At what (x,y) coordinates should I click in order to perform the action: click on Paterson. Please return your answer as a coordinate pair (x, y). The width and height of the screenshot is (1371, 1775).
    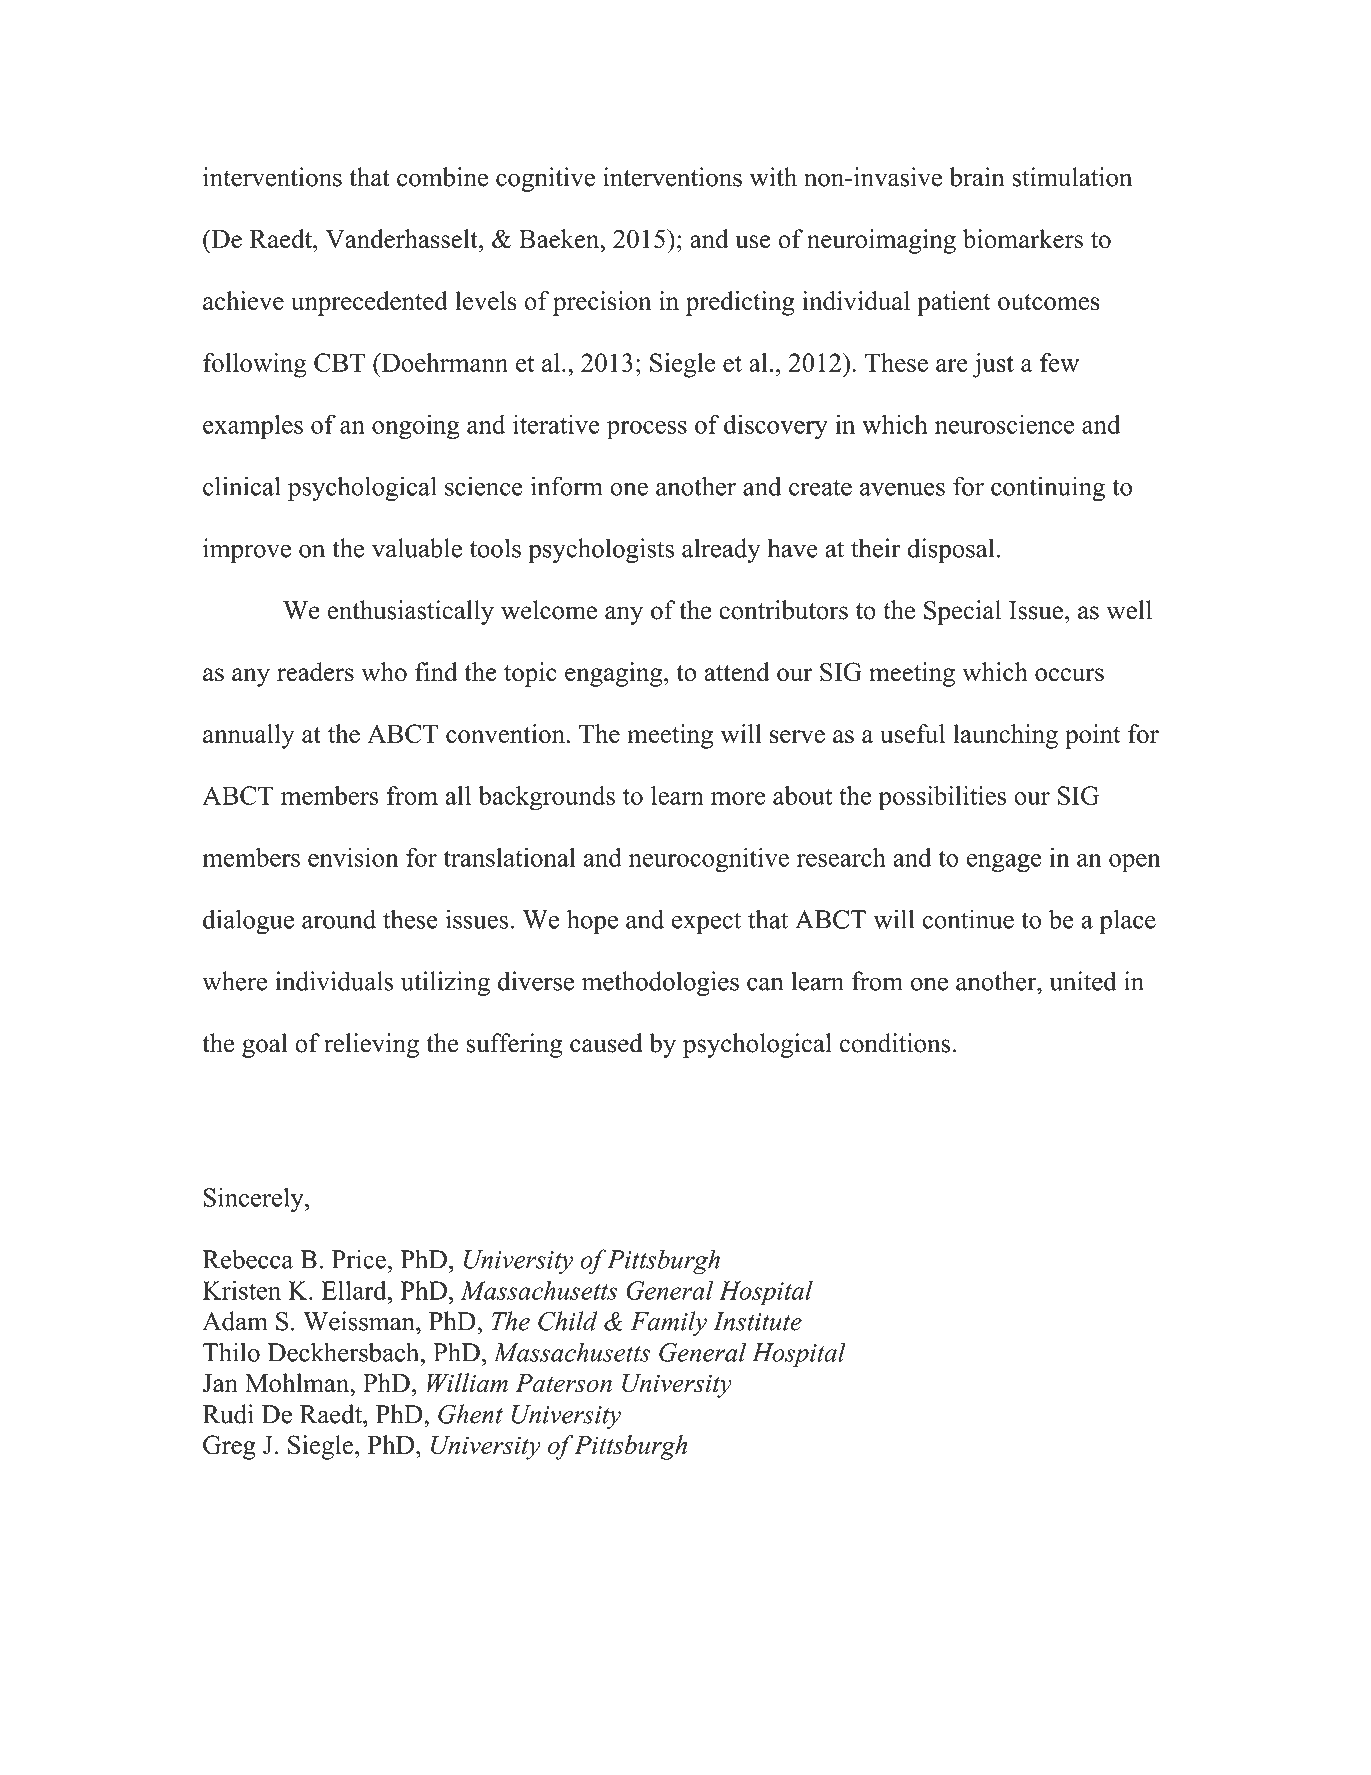
    Looking at the image, I should click on (563, 1383).
